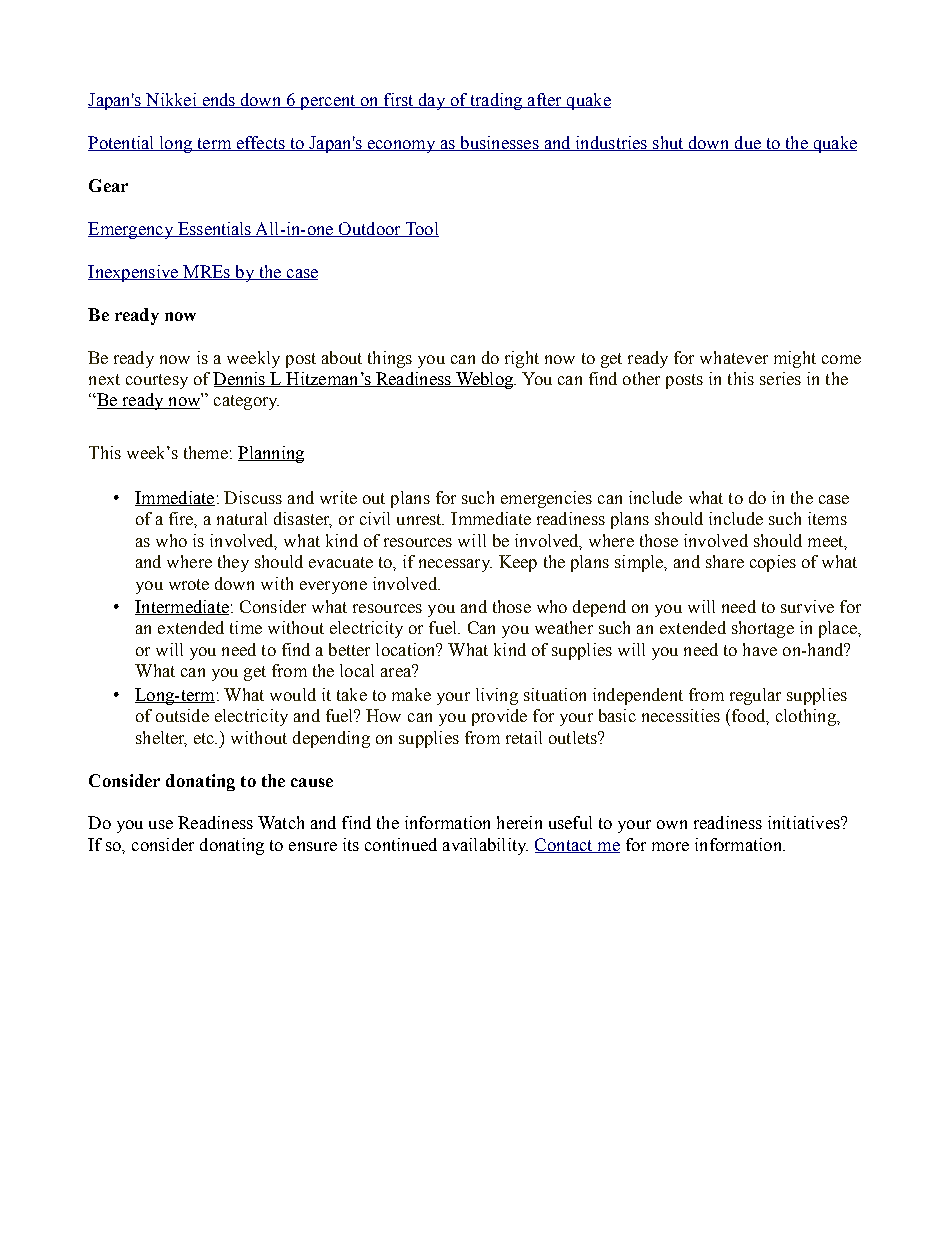 Image resolution: width=952 pixels, height=1233 pixels. Describe the element at coordinates (484, 380) in the screenshot. I see `Weblog` at that location.
